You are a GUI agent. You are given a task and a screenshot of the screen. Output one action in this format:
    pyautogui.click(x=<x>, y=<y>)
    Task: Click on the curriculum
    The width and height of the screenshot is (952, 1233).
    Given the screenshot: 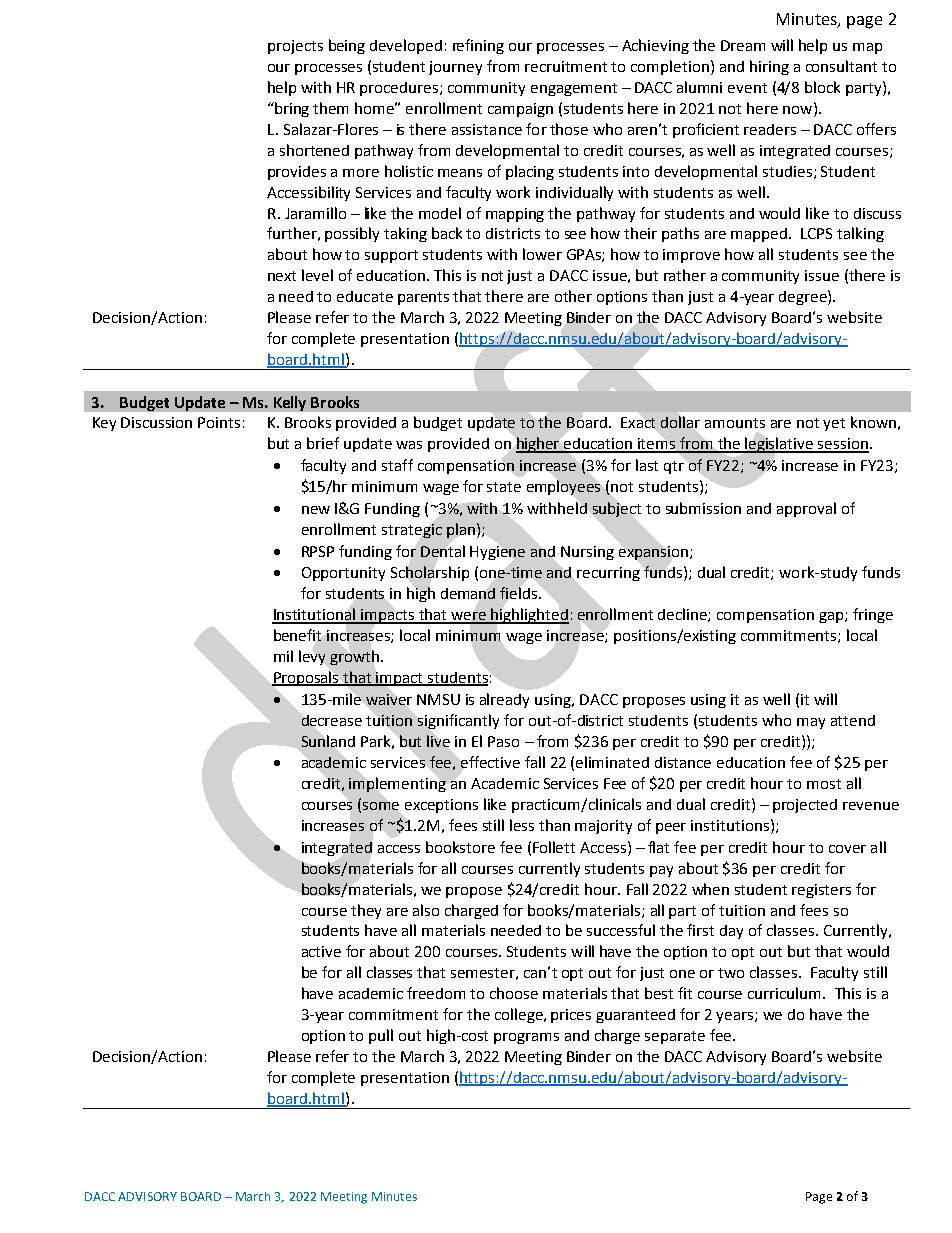 What is the action you would take?
    pyautogui.click(x=786, y=993)
